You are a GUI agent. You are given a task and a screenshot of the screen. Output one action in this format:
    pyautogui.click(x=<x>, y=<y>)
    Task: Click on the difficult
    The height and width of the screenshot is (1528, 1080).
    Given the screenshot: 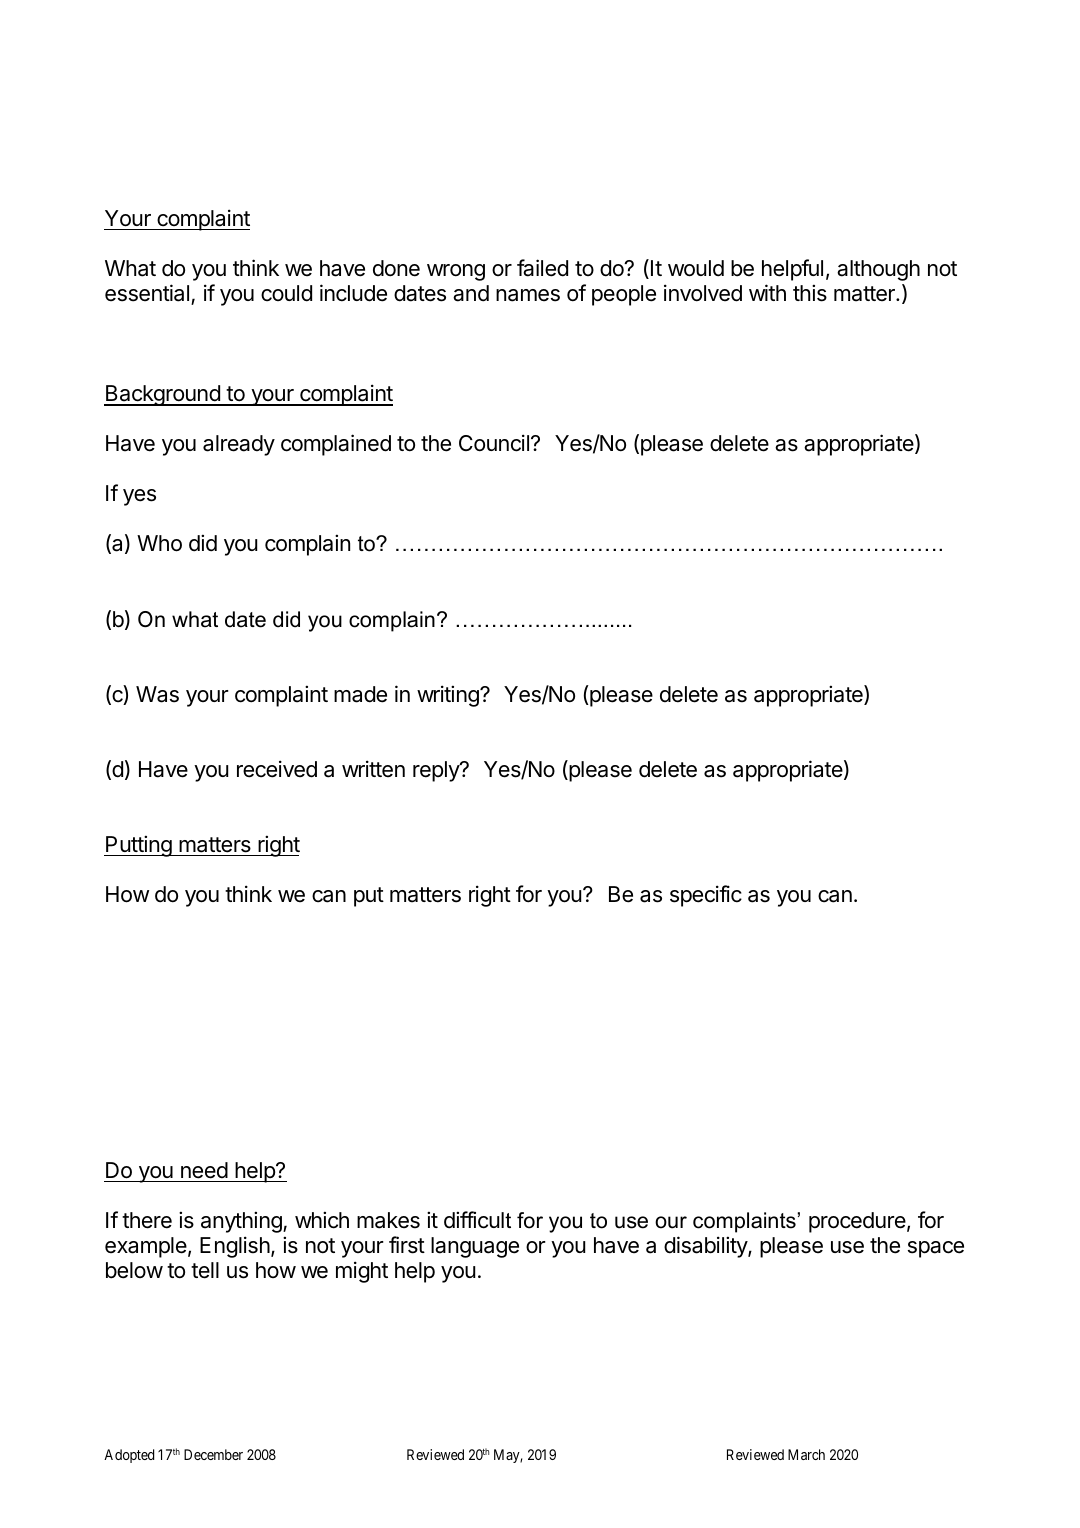 What is the action you would take?
    pyautogui.click(x=477, y=1220)
